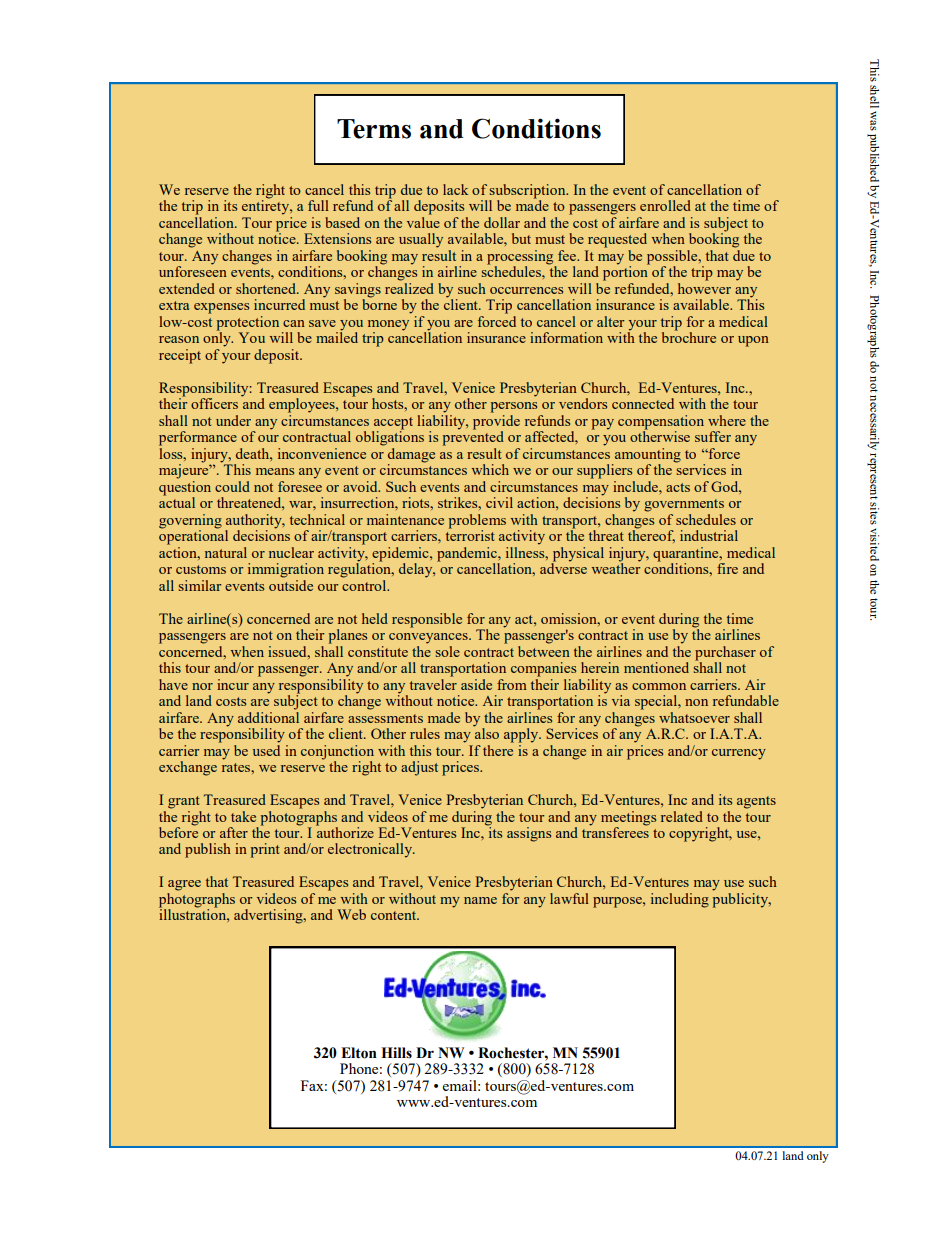 Image resolution: width=952 pixels, height=1233 pixels. I want to click on pandemic, so click(468, 555).
